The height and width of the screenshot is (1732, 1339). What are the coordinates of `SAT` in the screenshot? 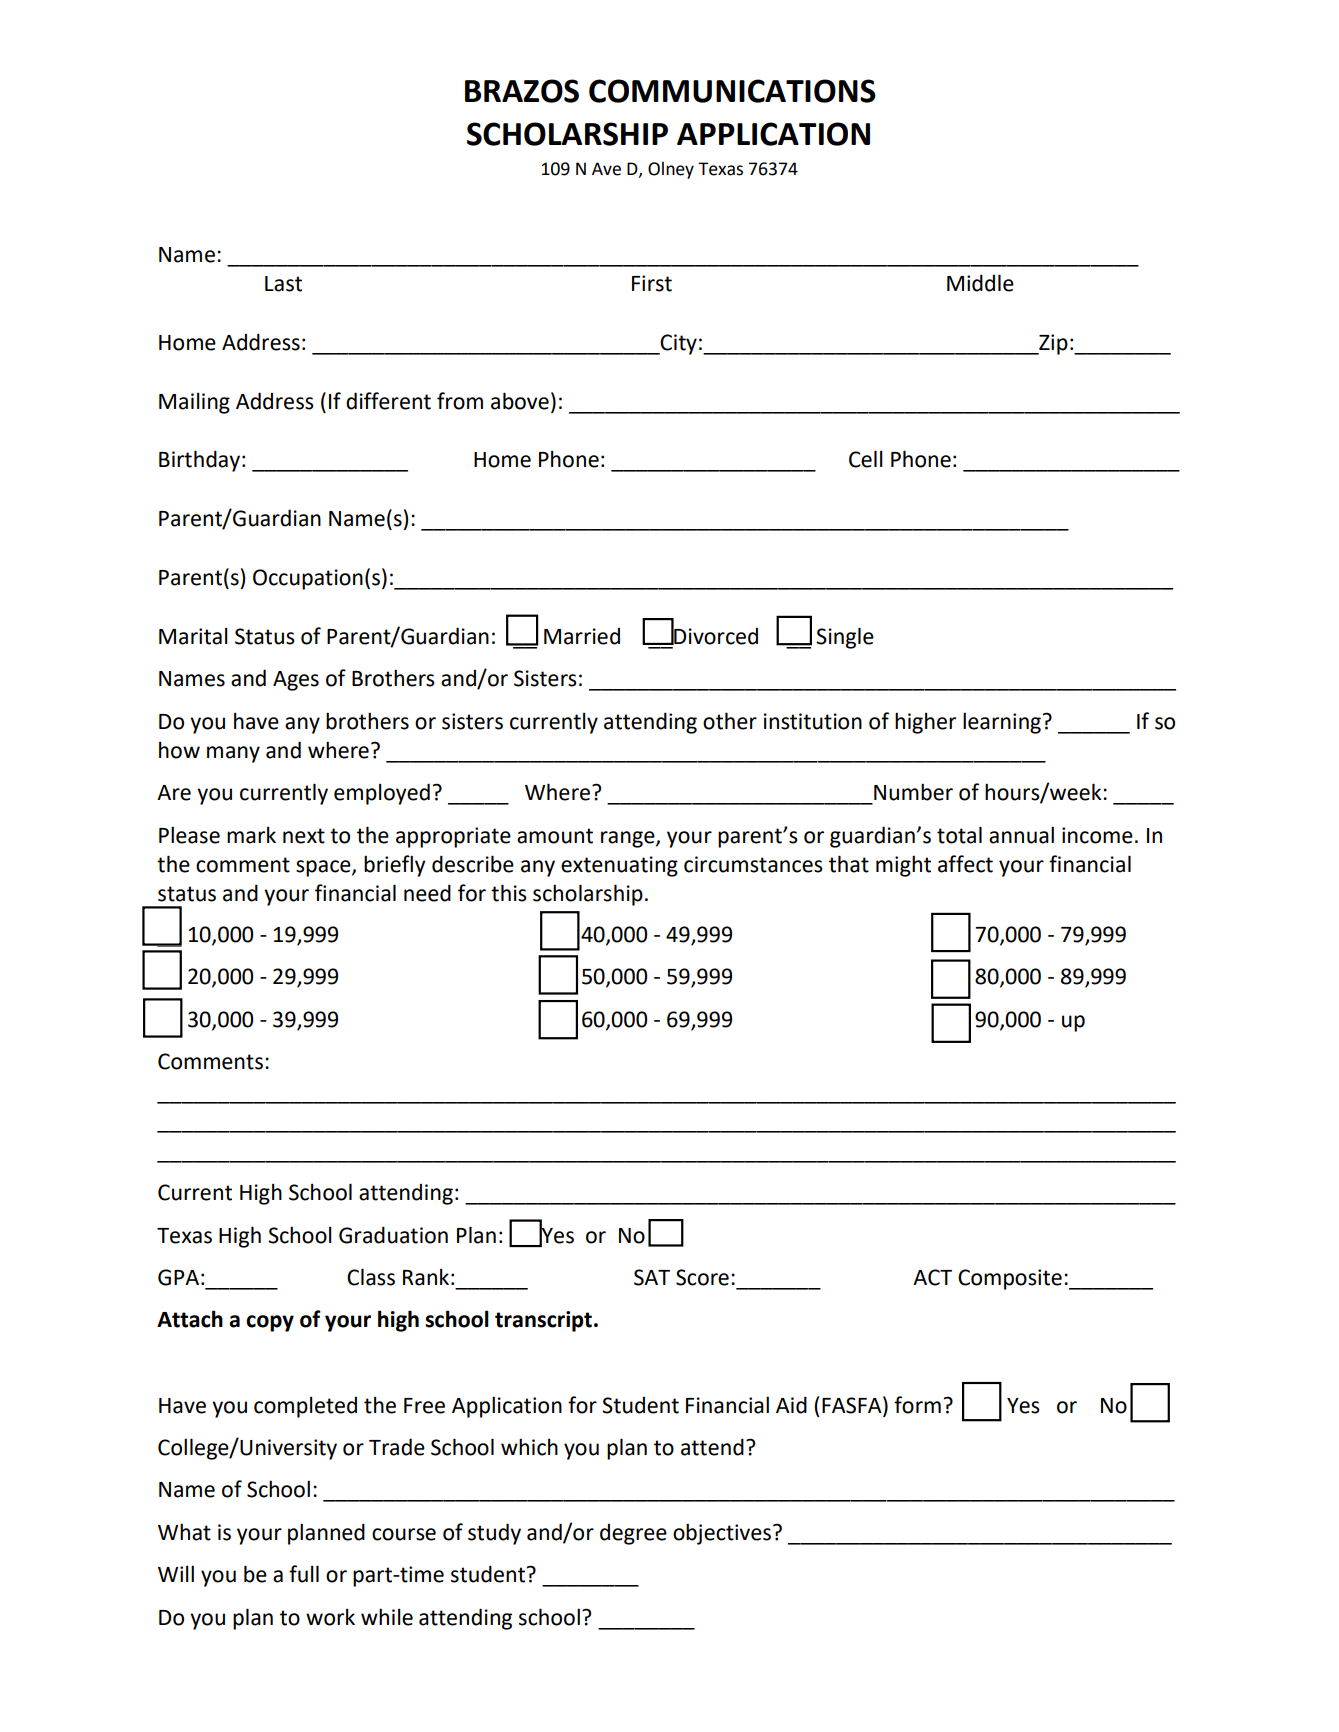 It's located at (652, 1277).
